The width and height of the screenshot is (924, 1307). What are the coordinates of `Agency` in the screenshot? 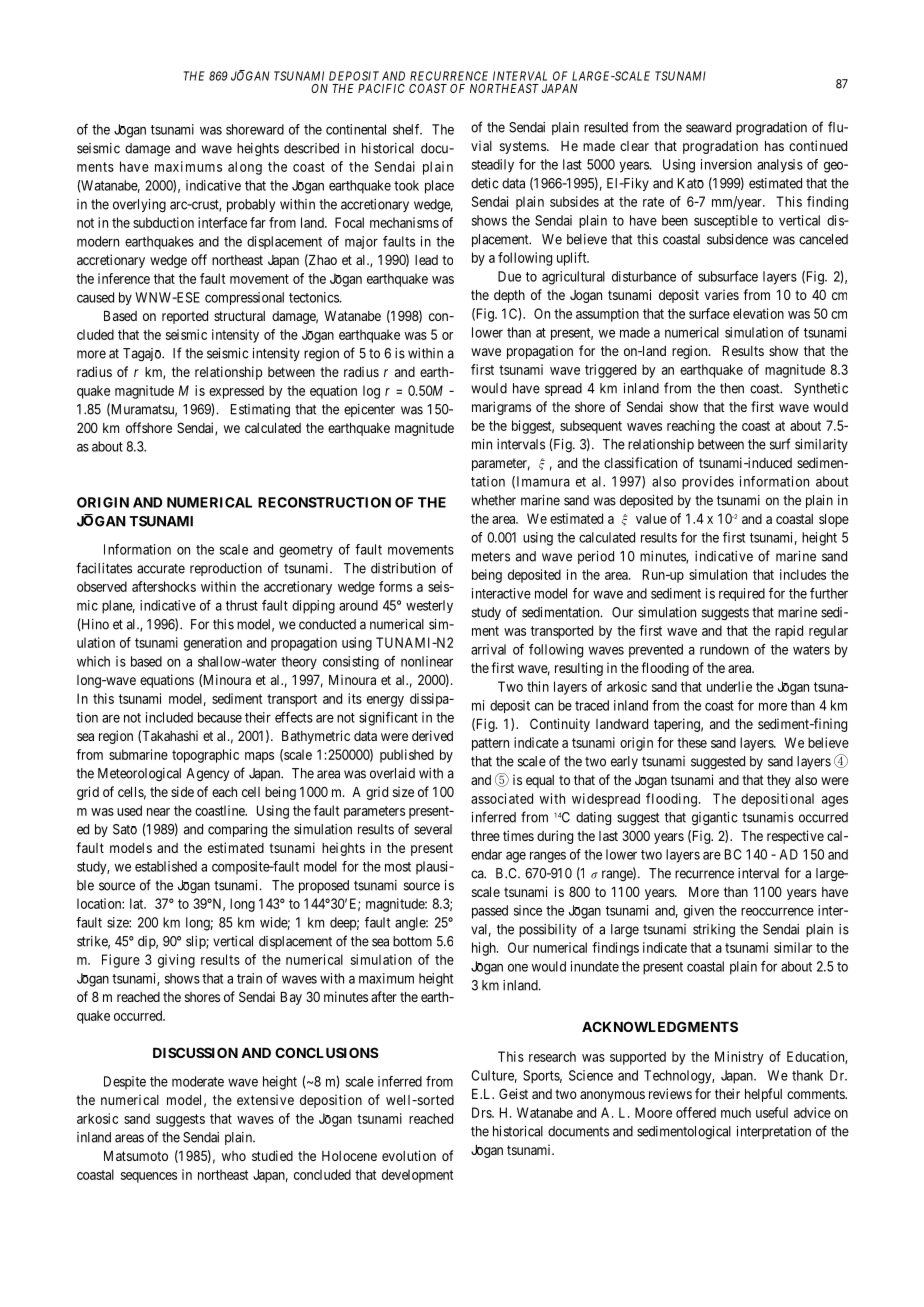 It's located at (207, 774).
